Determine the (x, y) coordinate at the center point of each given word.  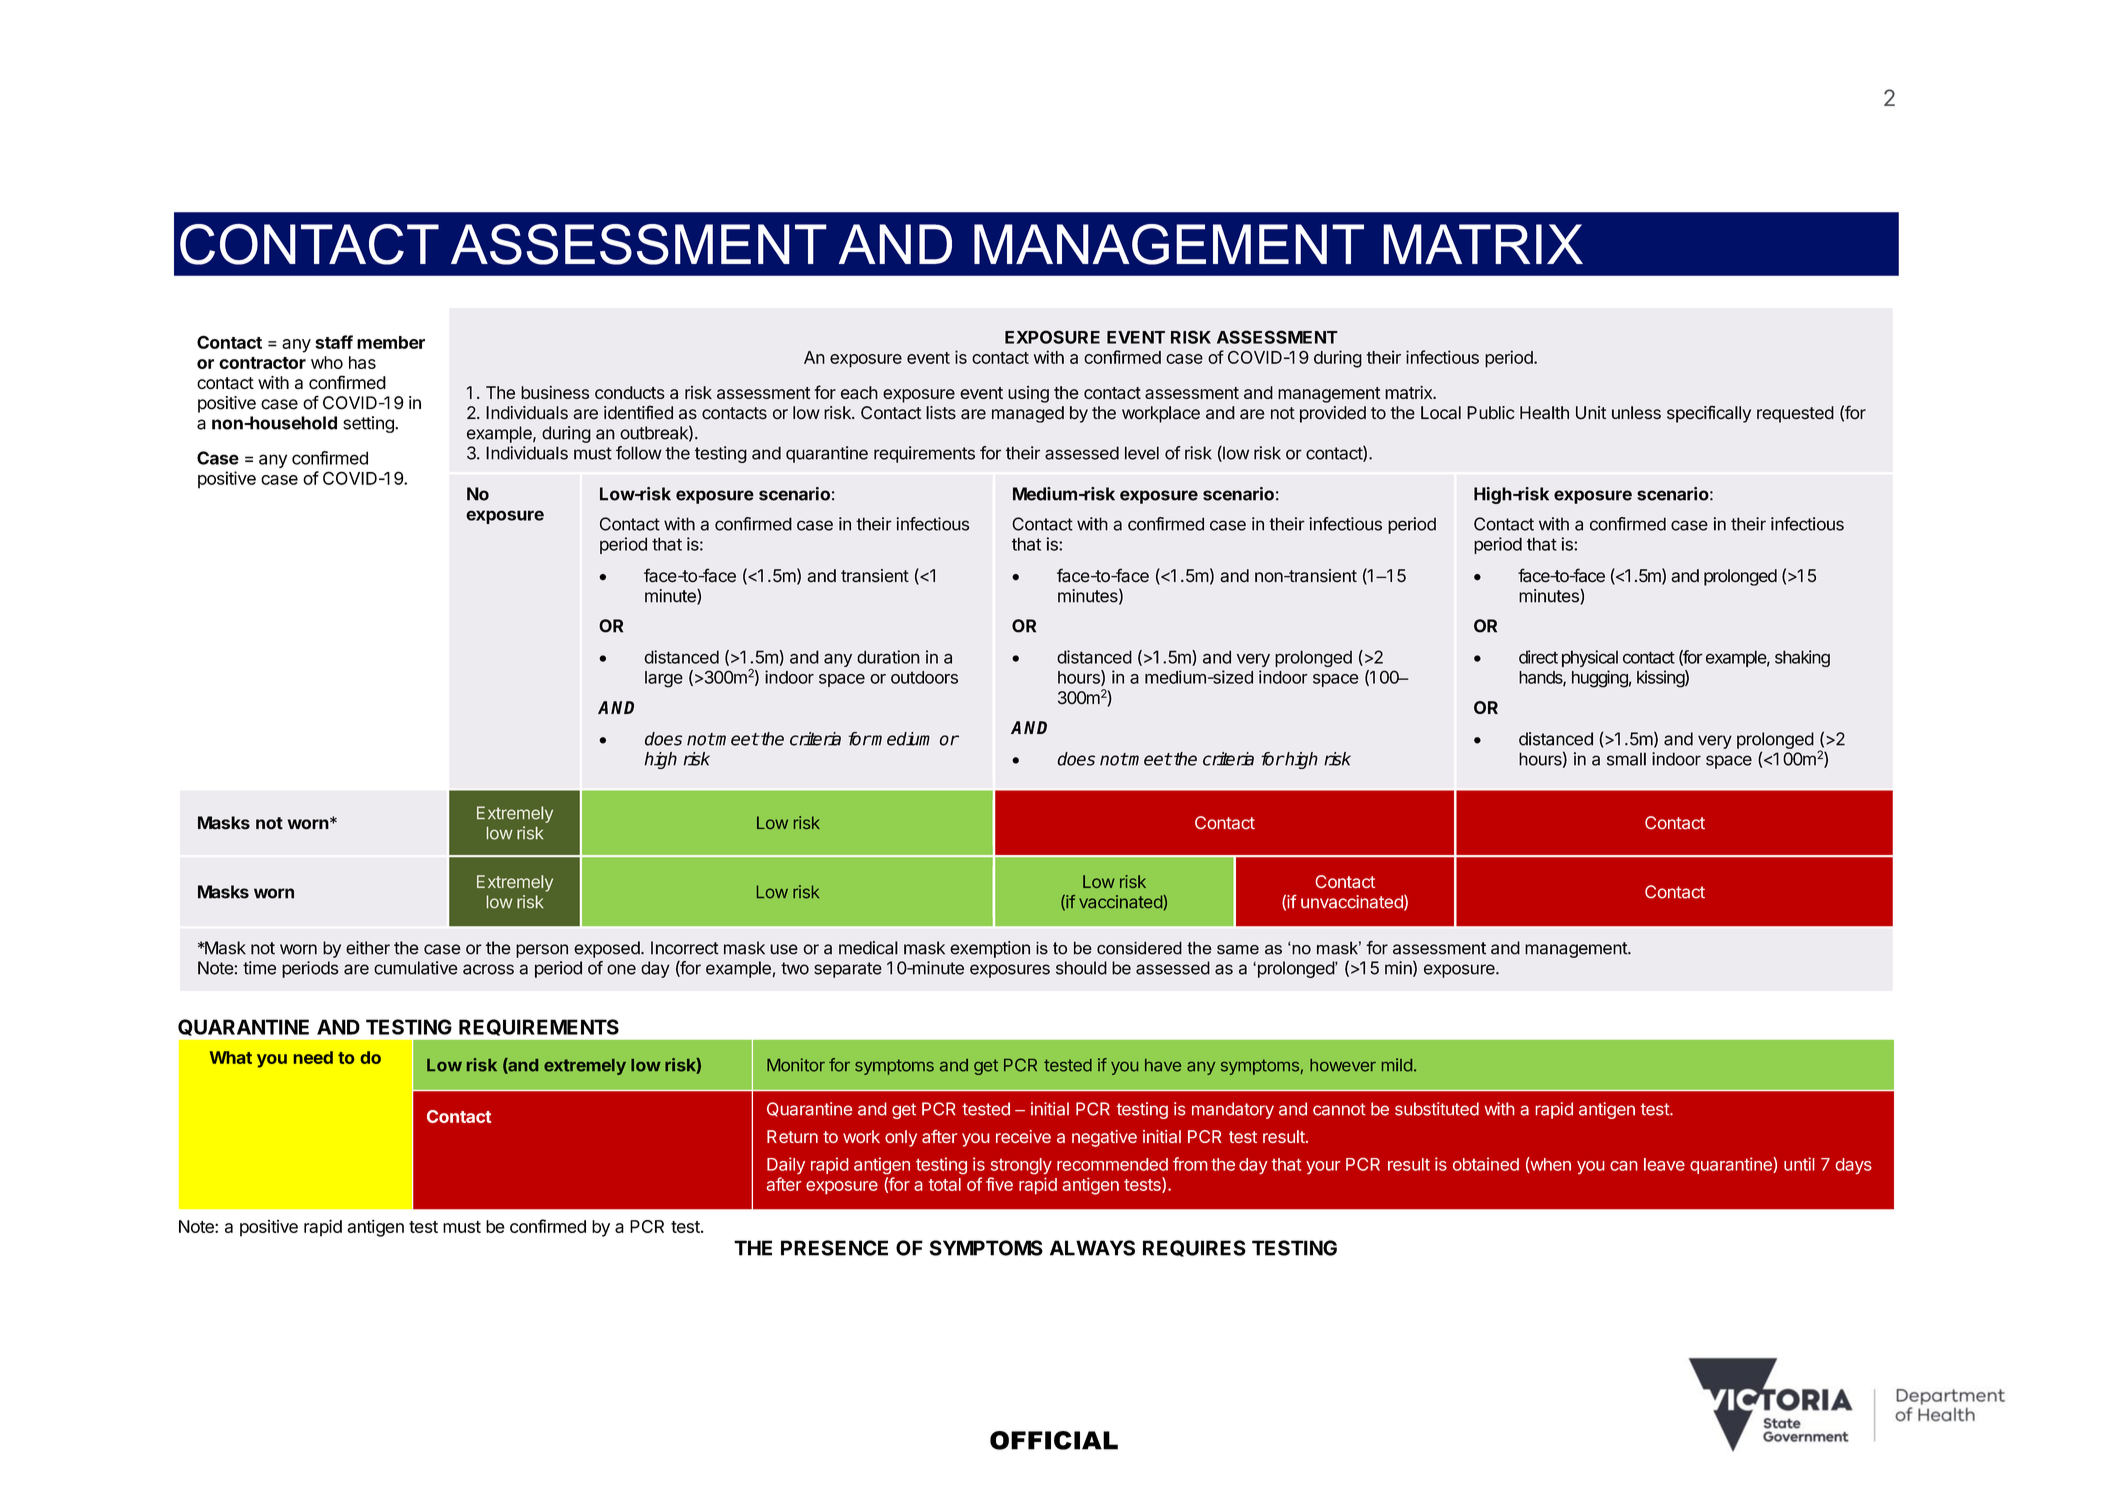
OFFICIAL (1054, 1440)
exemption (990, 949)
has (362, 362)
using (1028, 394)
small (1626, 759)
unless (1636, 413)
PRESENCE (834, 1248)
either (368, 948)
